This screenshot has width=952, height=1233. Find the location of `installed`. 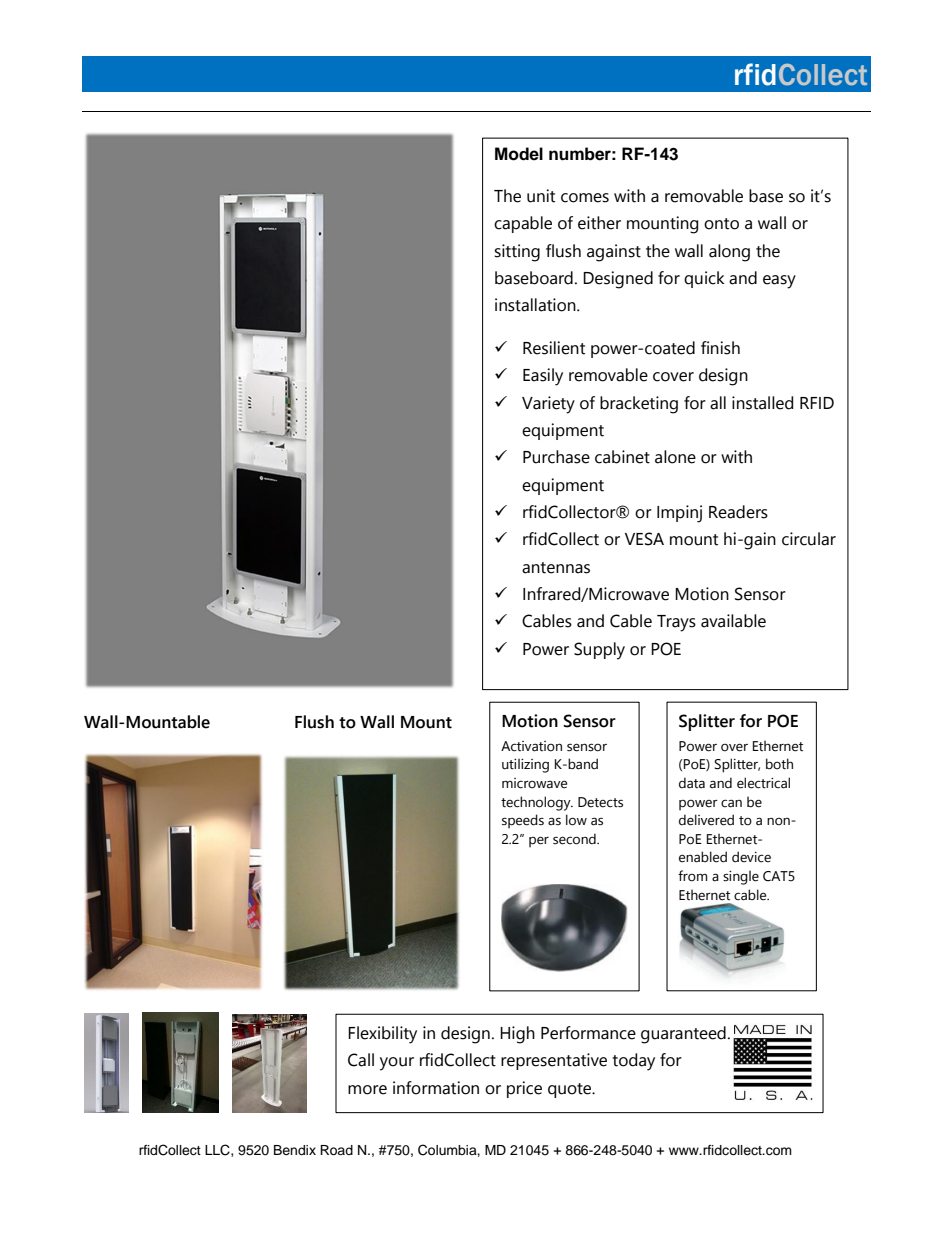

installed is located at coordinates (762, 403).
